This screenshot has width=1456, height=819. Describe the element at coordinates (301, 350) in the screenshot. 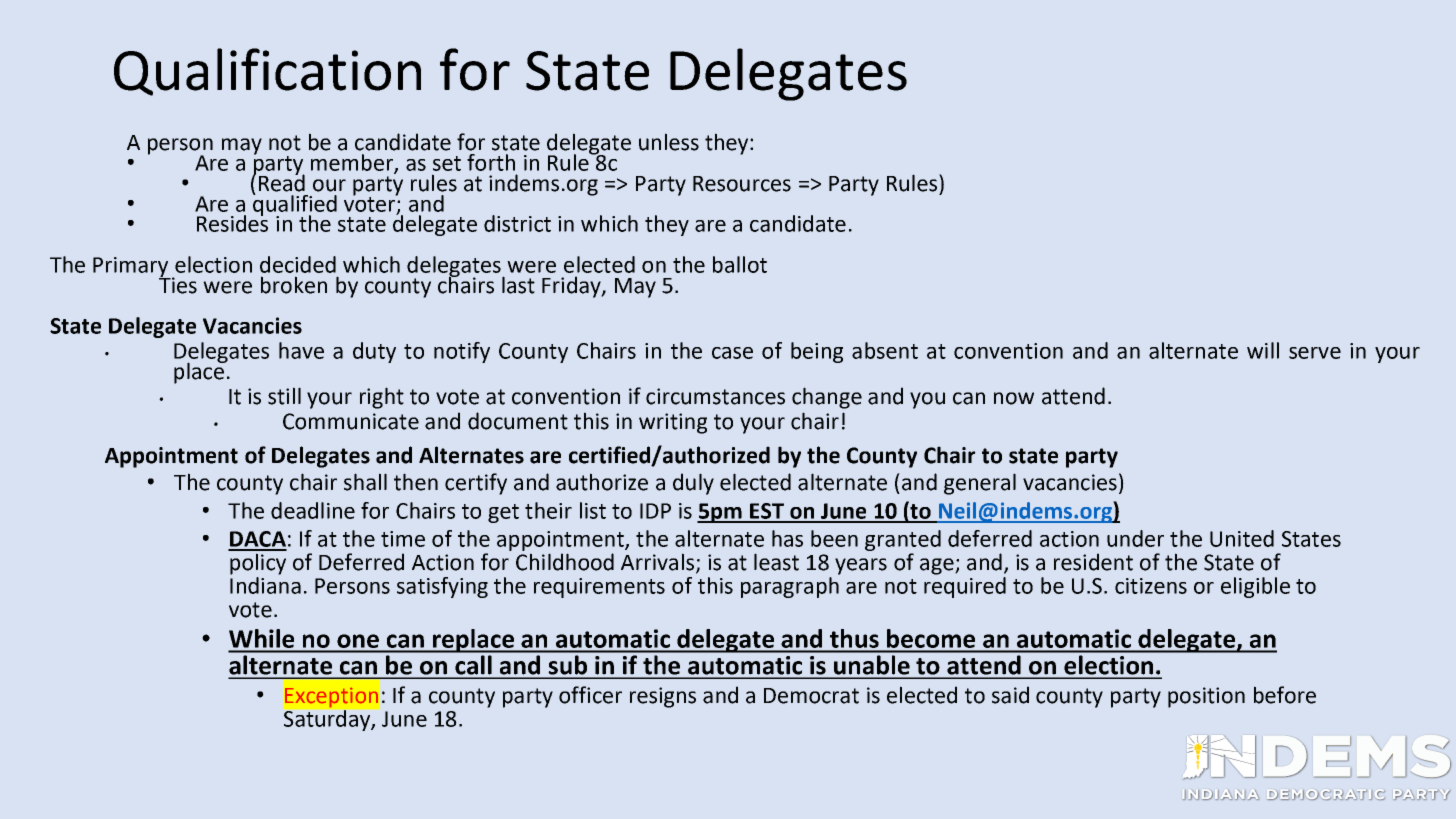

I see `have` at that location.
